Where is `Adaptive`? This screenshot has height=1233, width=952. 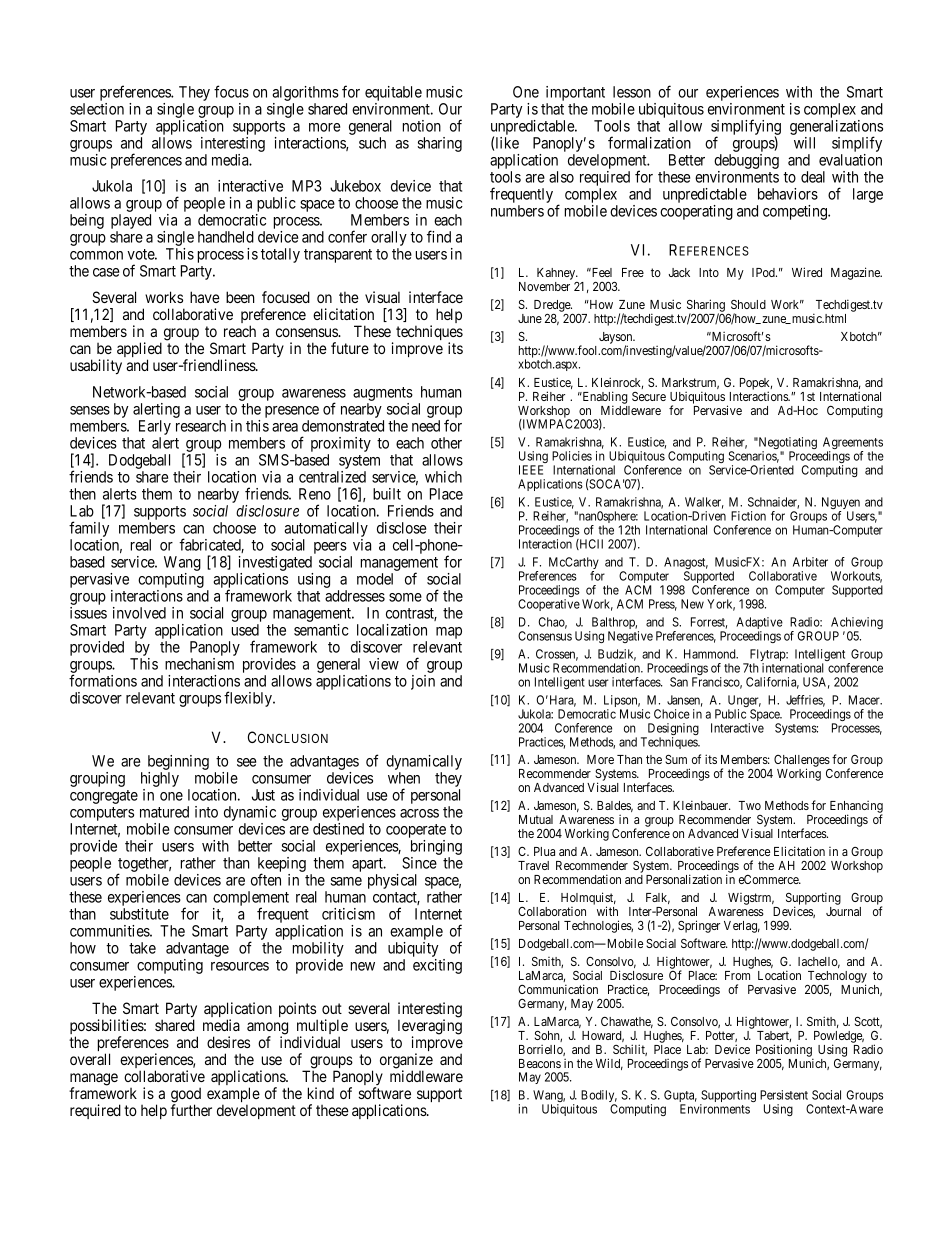
Adaptive is located at coordinates (759, 624).
